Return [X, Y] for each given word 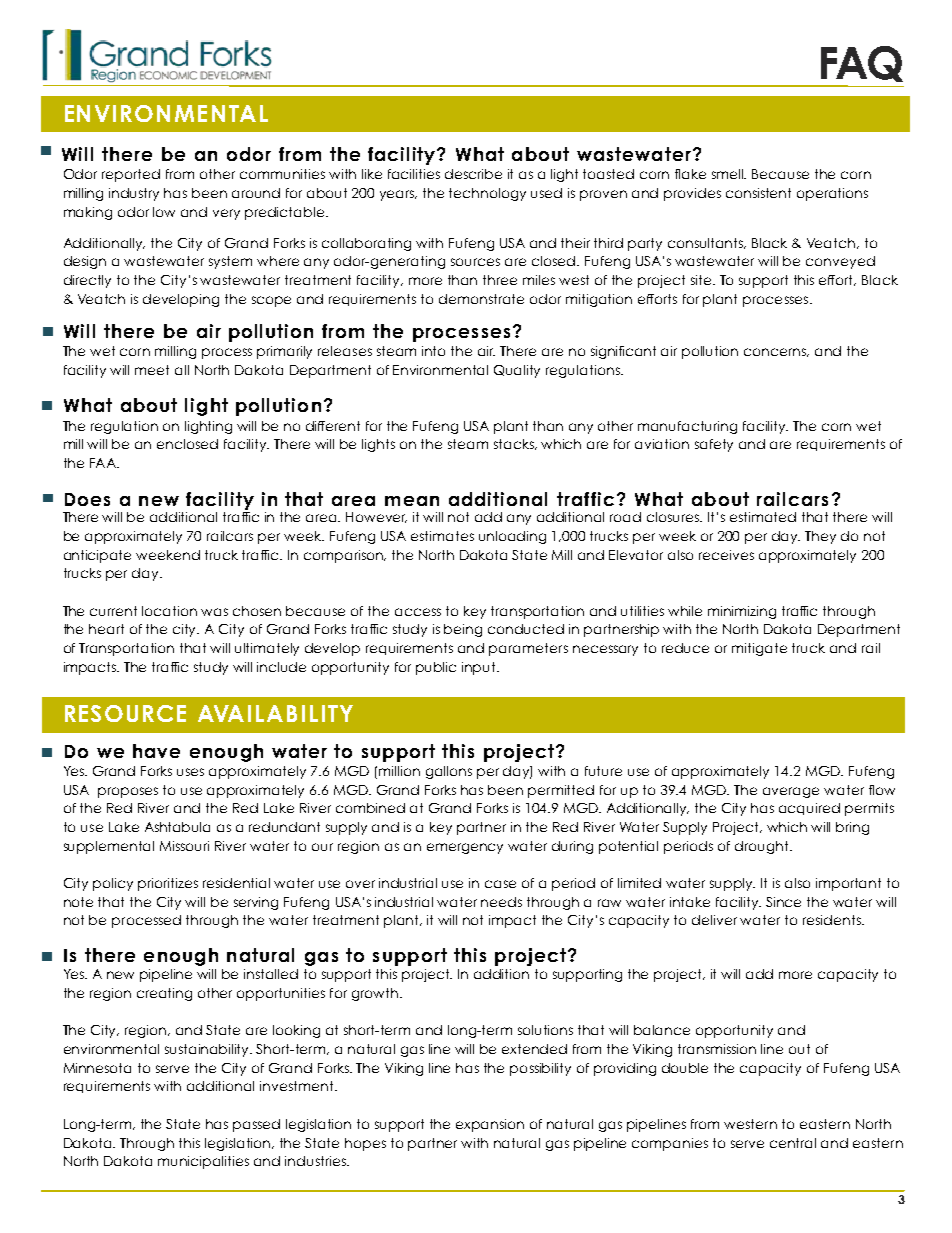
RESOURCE [125, 713]
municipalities [203, 1162]
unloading [512, 537]
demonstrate [481, 299]
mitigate [759, 649]
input [480, 668]
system [230, 262]
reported [131, 175]
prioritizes [168, 884]
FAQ [862, 64]
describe [473, 174]
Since [783, 902]
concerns [776, 352]
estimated [763, 517]
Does [87, 499]
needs [501, 902]
